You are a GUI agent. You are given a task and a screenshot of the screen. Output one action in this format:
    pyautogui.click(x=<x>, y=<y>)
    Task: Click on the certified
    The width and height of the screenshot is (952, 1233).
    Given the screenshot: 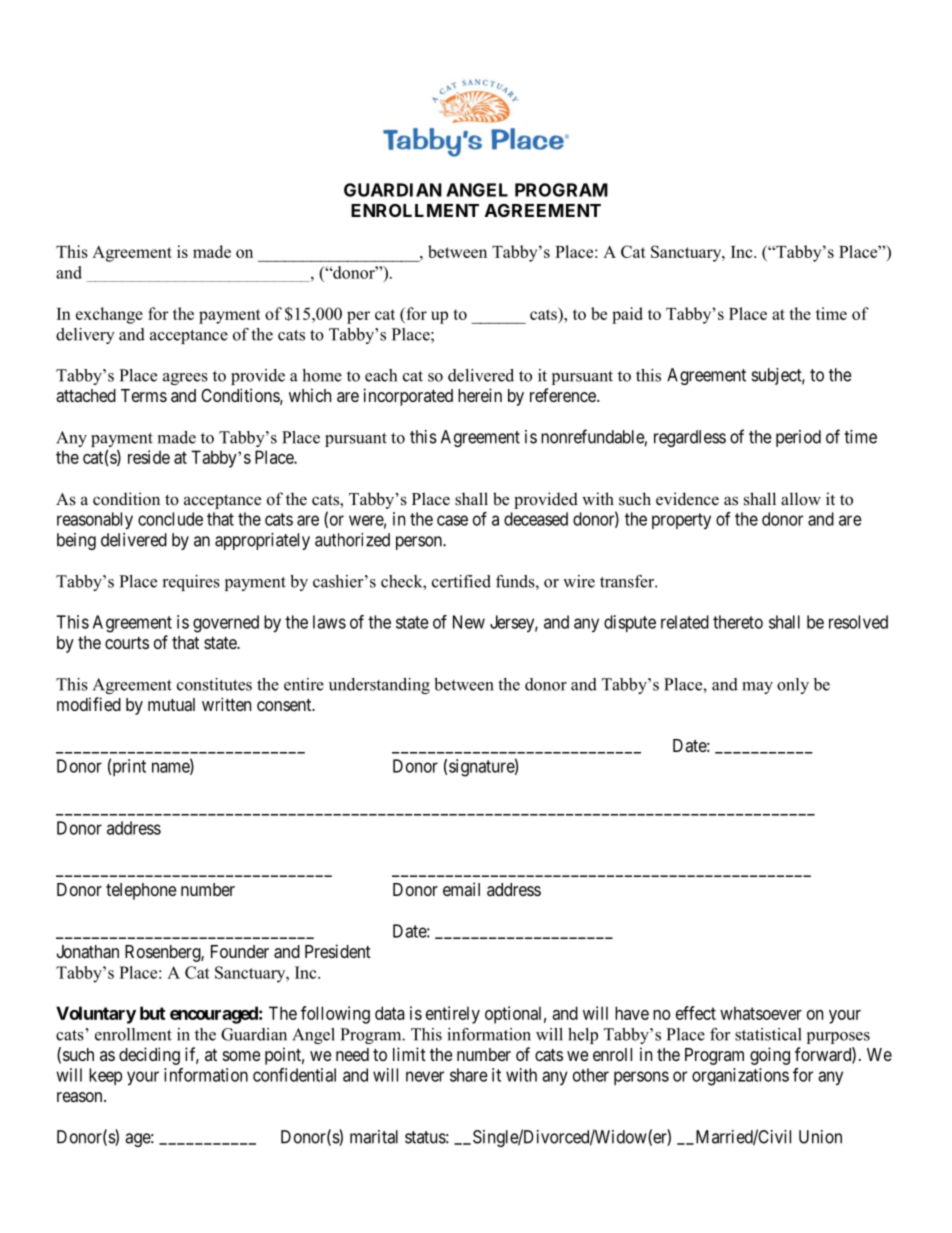 What is the action you would take?
    pyautogui.click(x=461, y=581)
